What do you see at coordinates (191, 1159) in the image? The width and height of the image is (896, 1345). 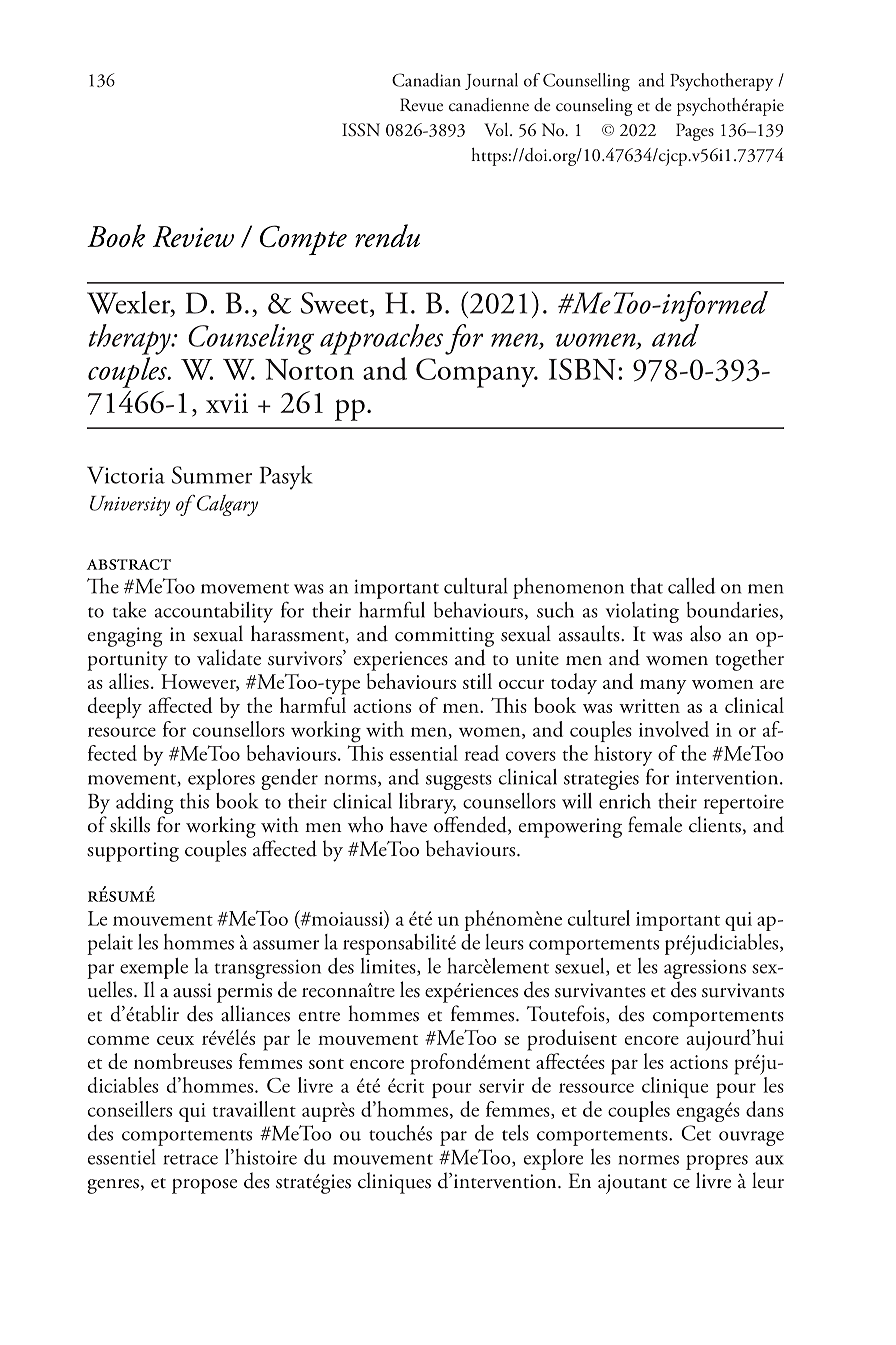 I see `retrace` at bounding box center [191, 1159].
